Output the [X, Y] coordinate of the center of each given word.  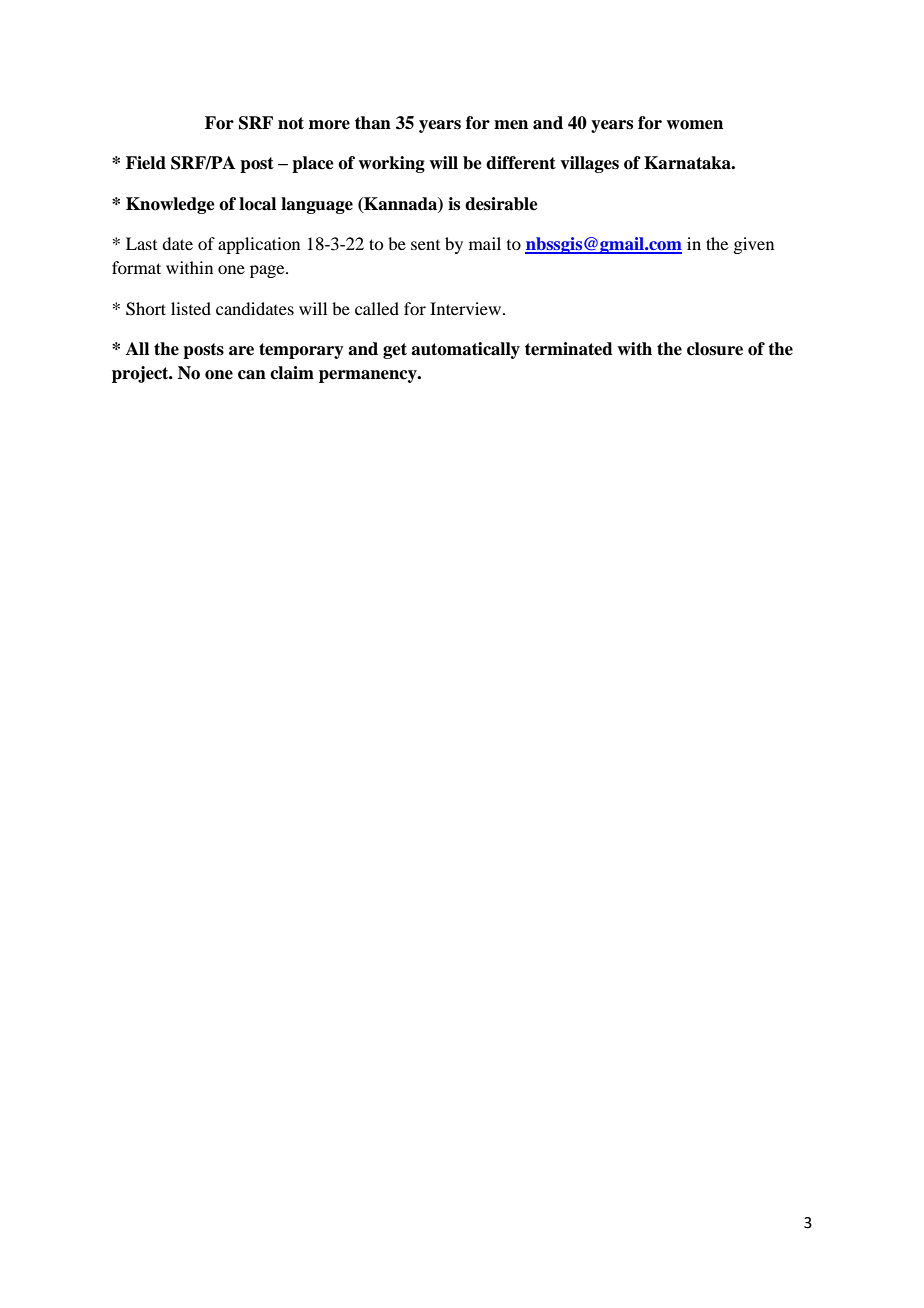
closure [715, 349]
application [259, 245]
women [694, 125]
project [141, 374]
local [257, 204]
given [753, 245]
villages [589, 164]
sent [425, 245]
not [291, 123]
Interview [467, 308]
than [373, 123]
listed [191, 308]
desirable [501, 204]
